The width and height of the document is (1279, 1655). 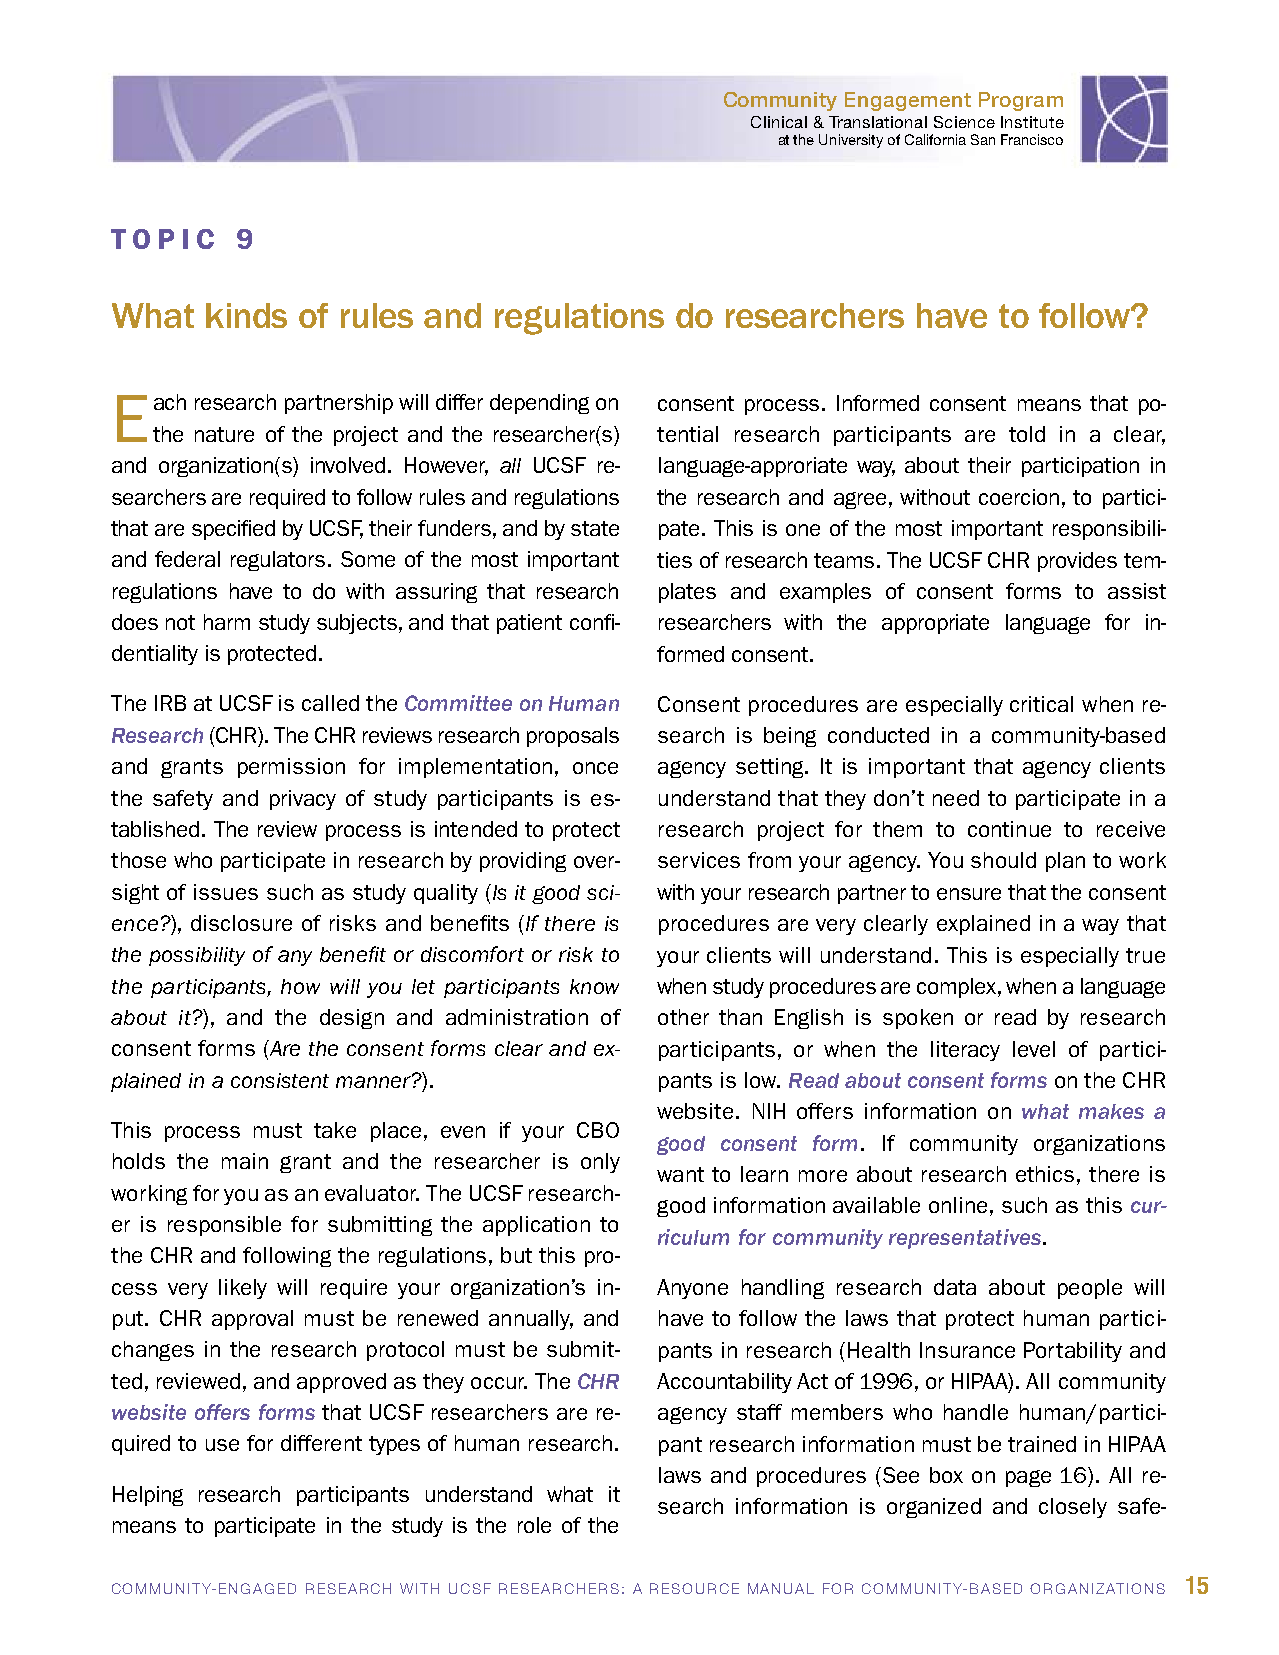 I want to click on Francisco, so click(x=1032, y=139).
